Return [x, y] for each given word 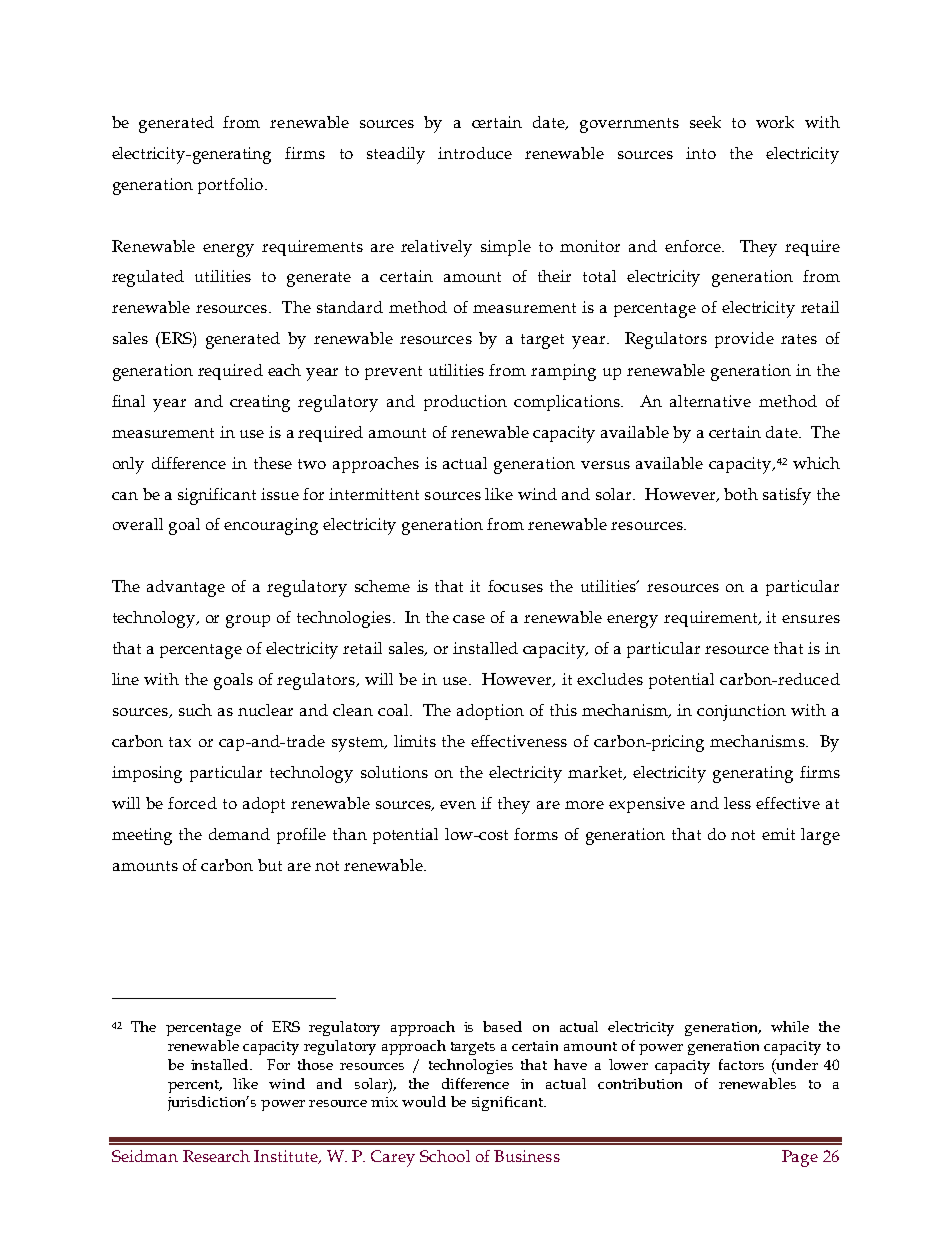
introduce [475, 153]
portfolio [230, 186]
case [469, 619]
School [445, 1156]
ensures [811, 619]
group [248, 621]
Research [216, 1156]
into [701, 153]
